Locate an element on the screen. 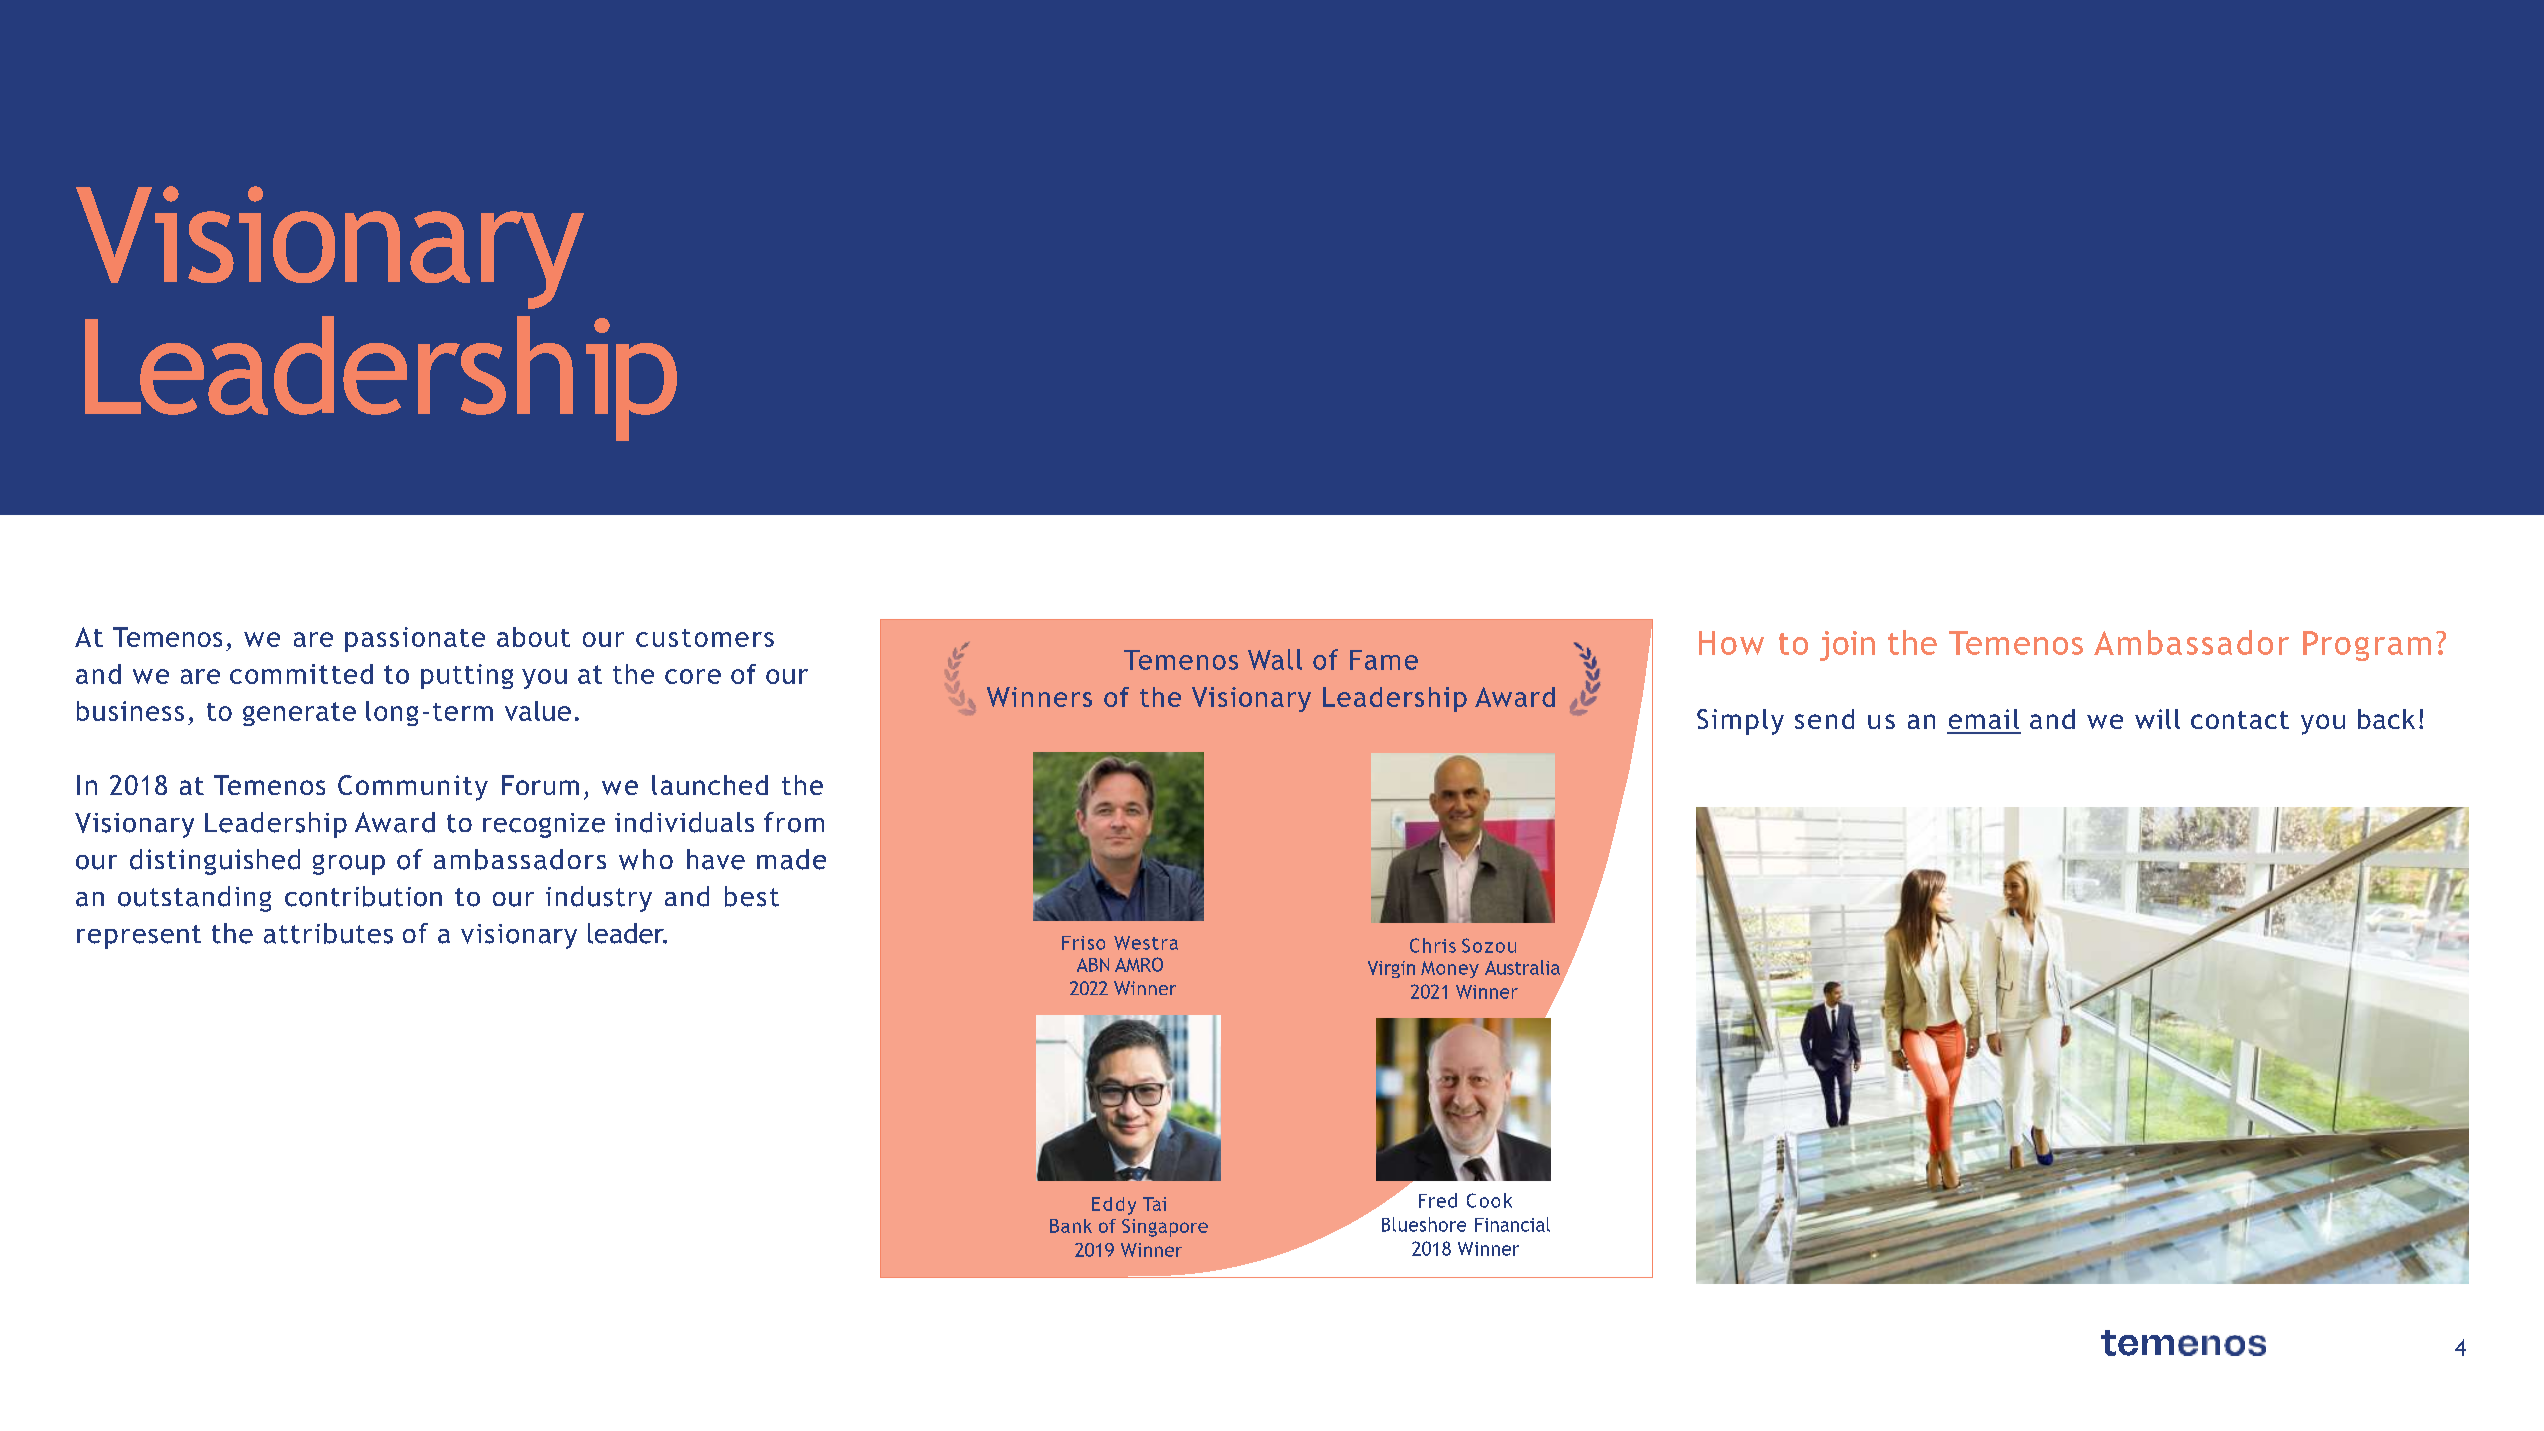  Program is located at coordinates (2367, 646).
